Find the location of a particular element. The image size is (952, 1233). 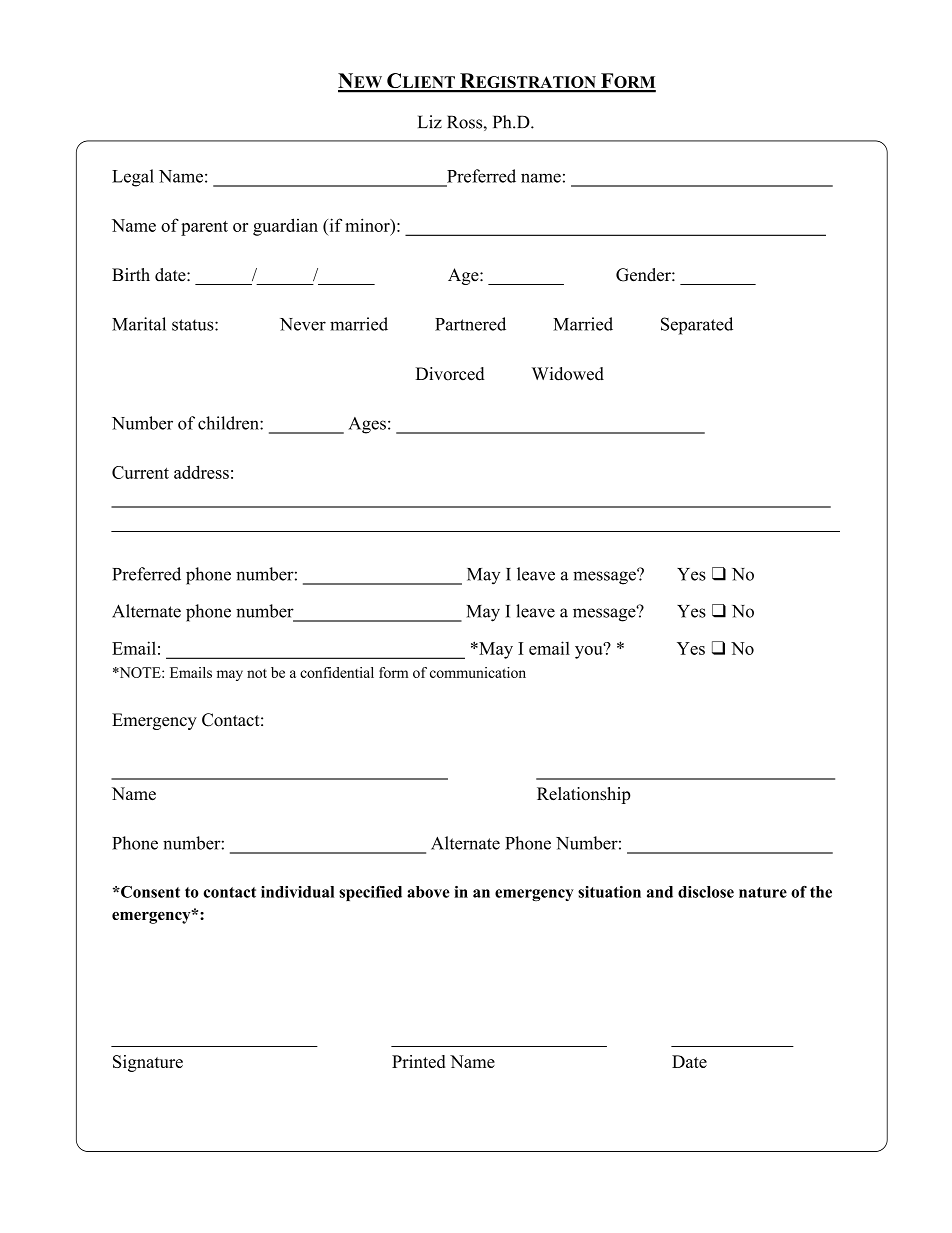

Legal is located at coordinates (133, 178).
